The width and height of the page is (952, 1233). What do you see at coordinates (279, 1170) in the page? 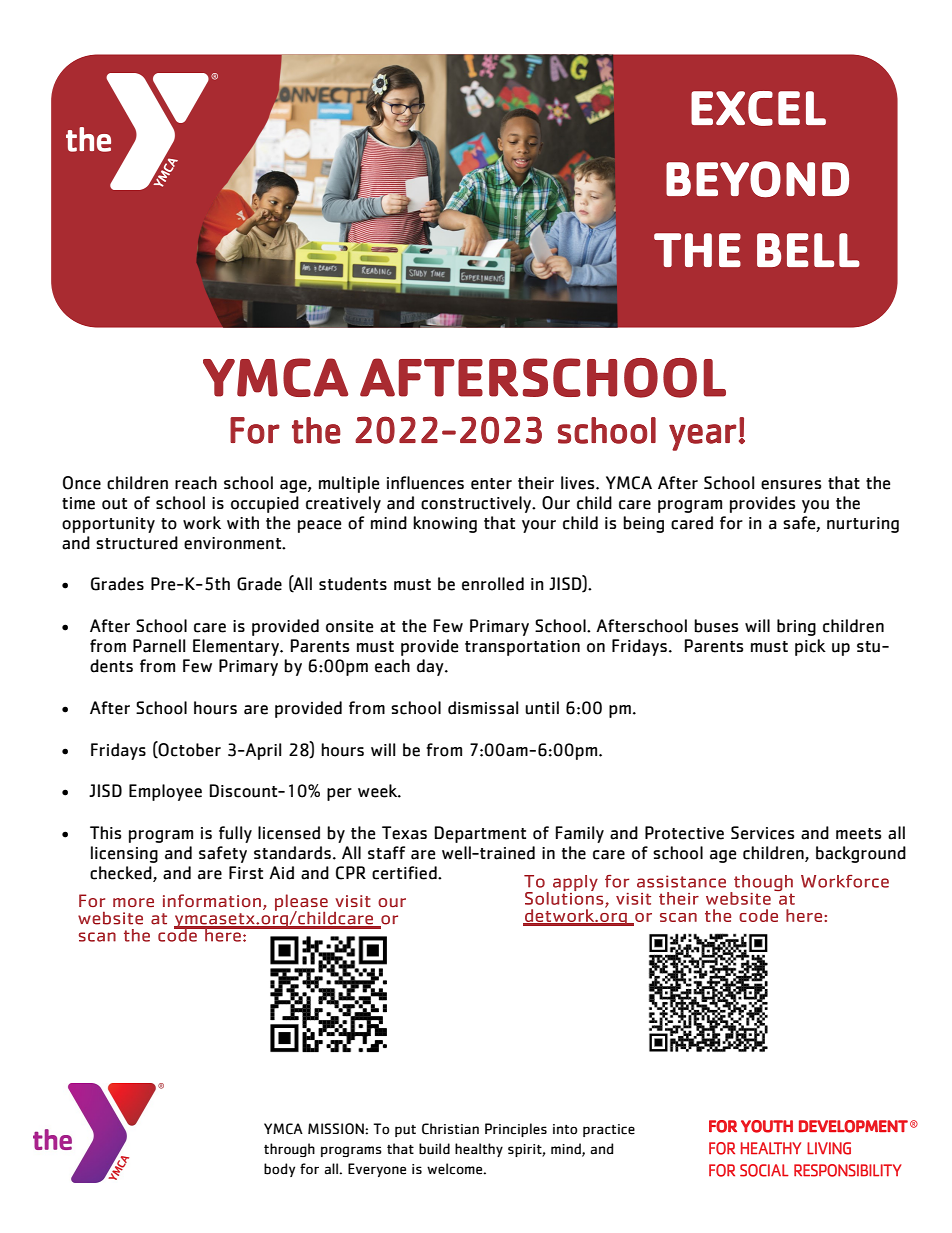
I see `body` at bounding box center [279, 1170].
